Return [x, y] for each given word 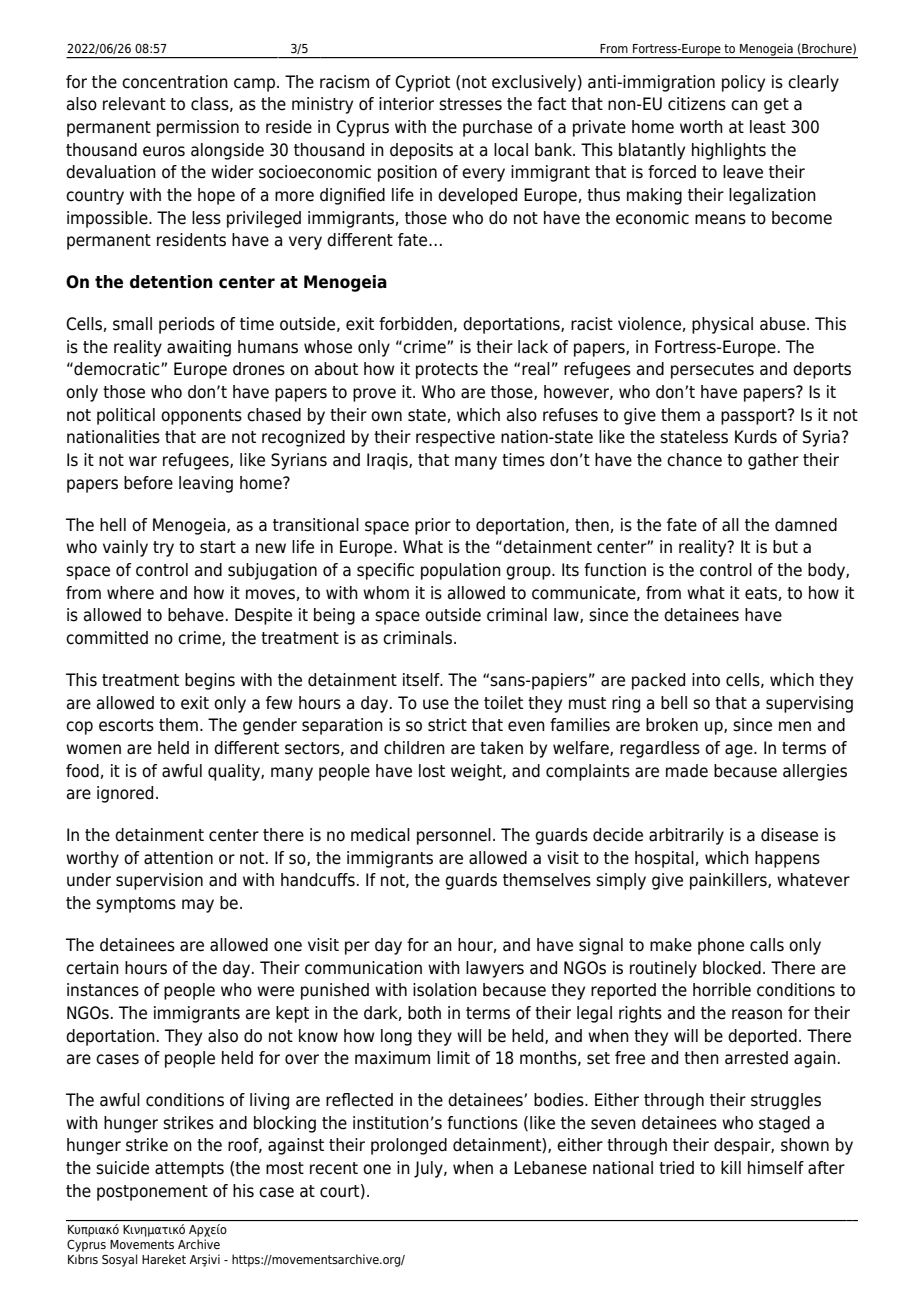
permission [198, 128]
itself [422, 680]
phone [721, 946]
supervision [159, 881]
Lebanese [550, 1168]
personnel [454, 836]
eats [761, 593]
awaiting [199, 348]
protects [447, 371]
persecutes [712, 371]
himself [776, 1168]
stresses [470, 104]
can [744, 105]
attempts [189, 1170]
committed [107, 638]
